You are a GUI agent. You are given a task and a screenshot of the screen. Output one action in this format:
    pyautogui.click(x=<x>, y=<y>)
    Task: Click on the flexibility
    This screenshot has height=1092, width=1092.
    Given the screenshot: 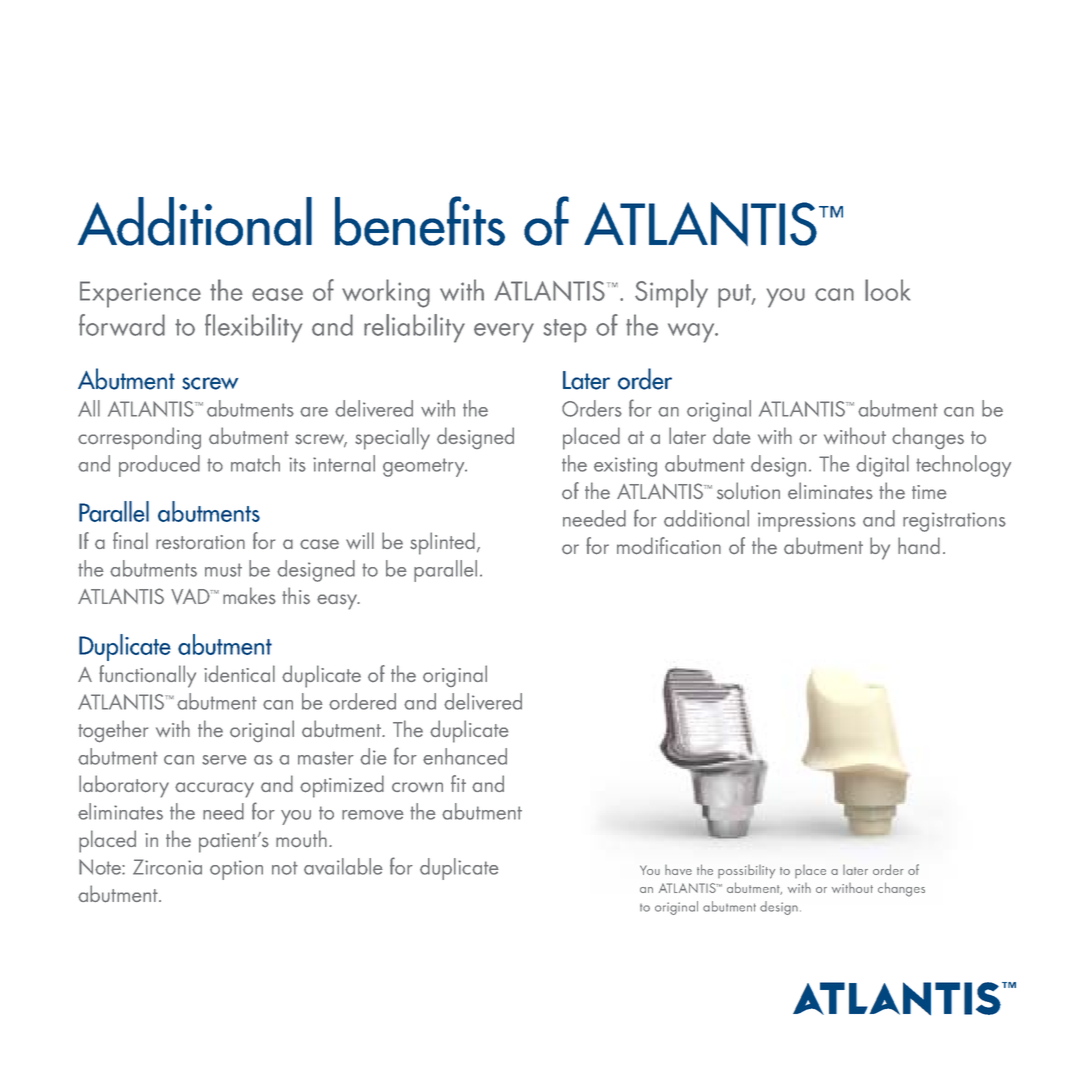 What is the action you would take?
    pyautogui.click(x=253, y=328)
